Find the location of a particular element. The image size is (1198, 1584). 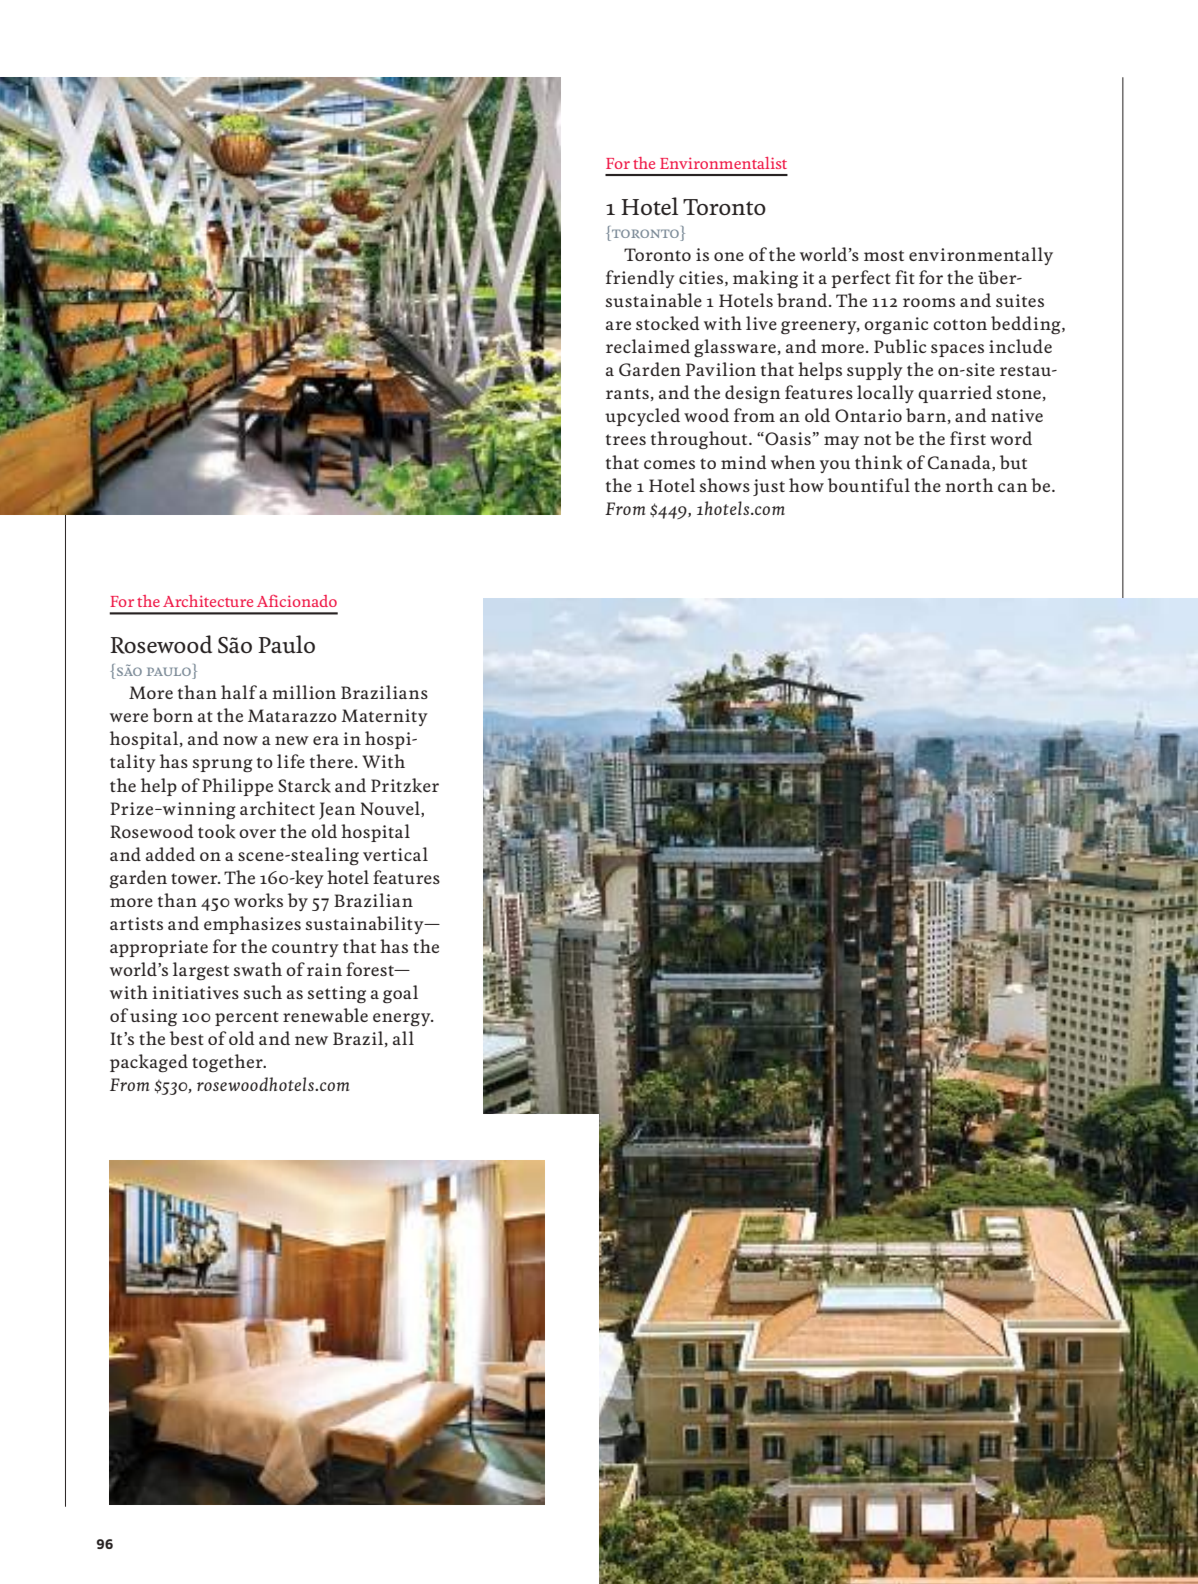

friendly is located at coordinates (640, 279).
